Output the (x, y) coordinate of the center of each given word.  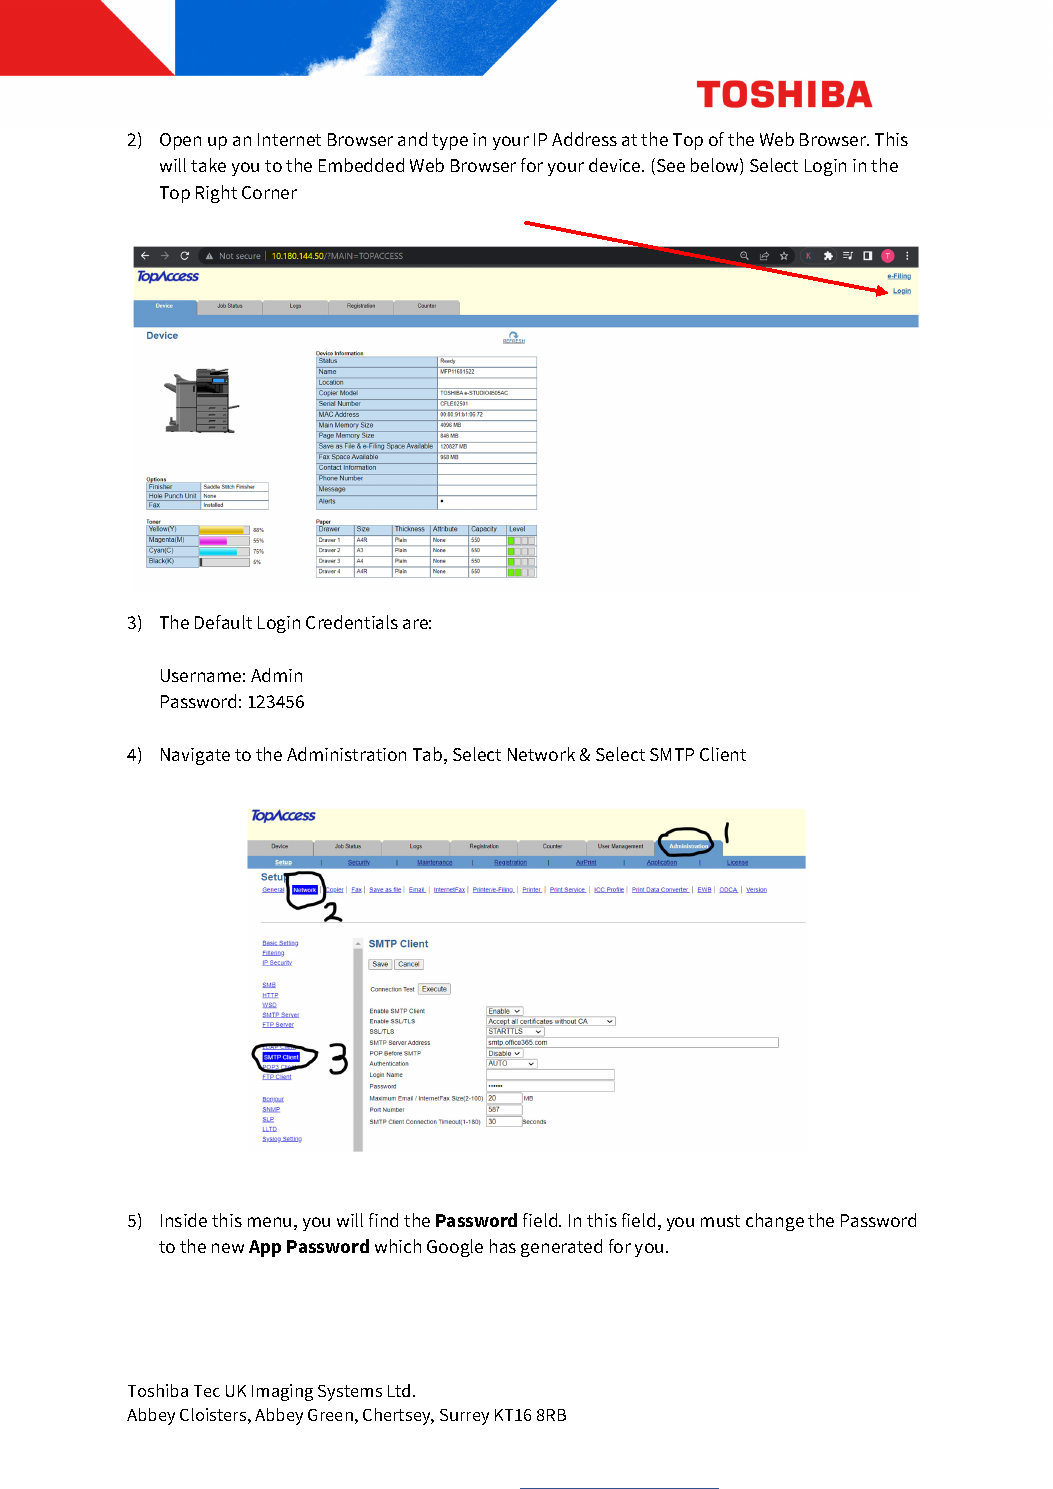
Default (223, 622)
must (720, 1221)
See (669, 166)
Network (541, 754)
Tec (207, 1391)
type (450, 142)
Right (216, 194)
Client (723, 754)
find (383, 1220)
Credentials (352, 622)
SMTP (672, 754)
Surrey (464, 1417)
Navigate (195, 756)
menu (269, 1222)
